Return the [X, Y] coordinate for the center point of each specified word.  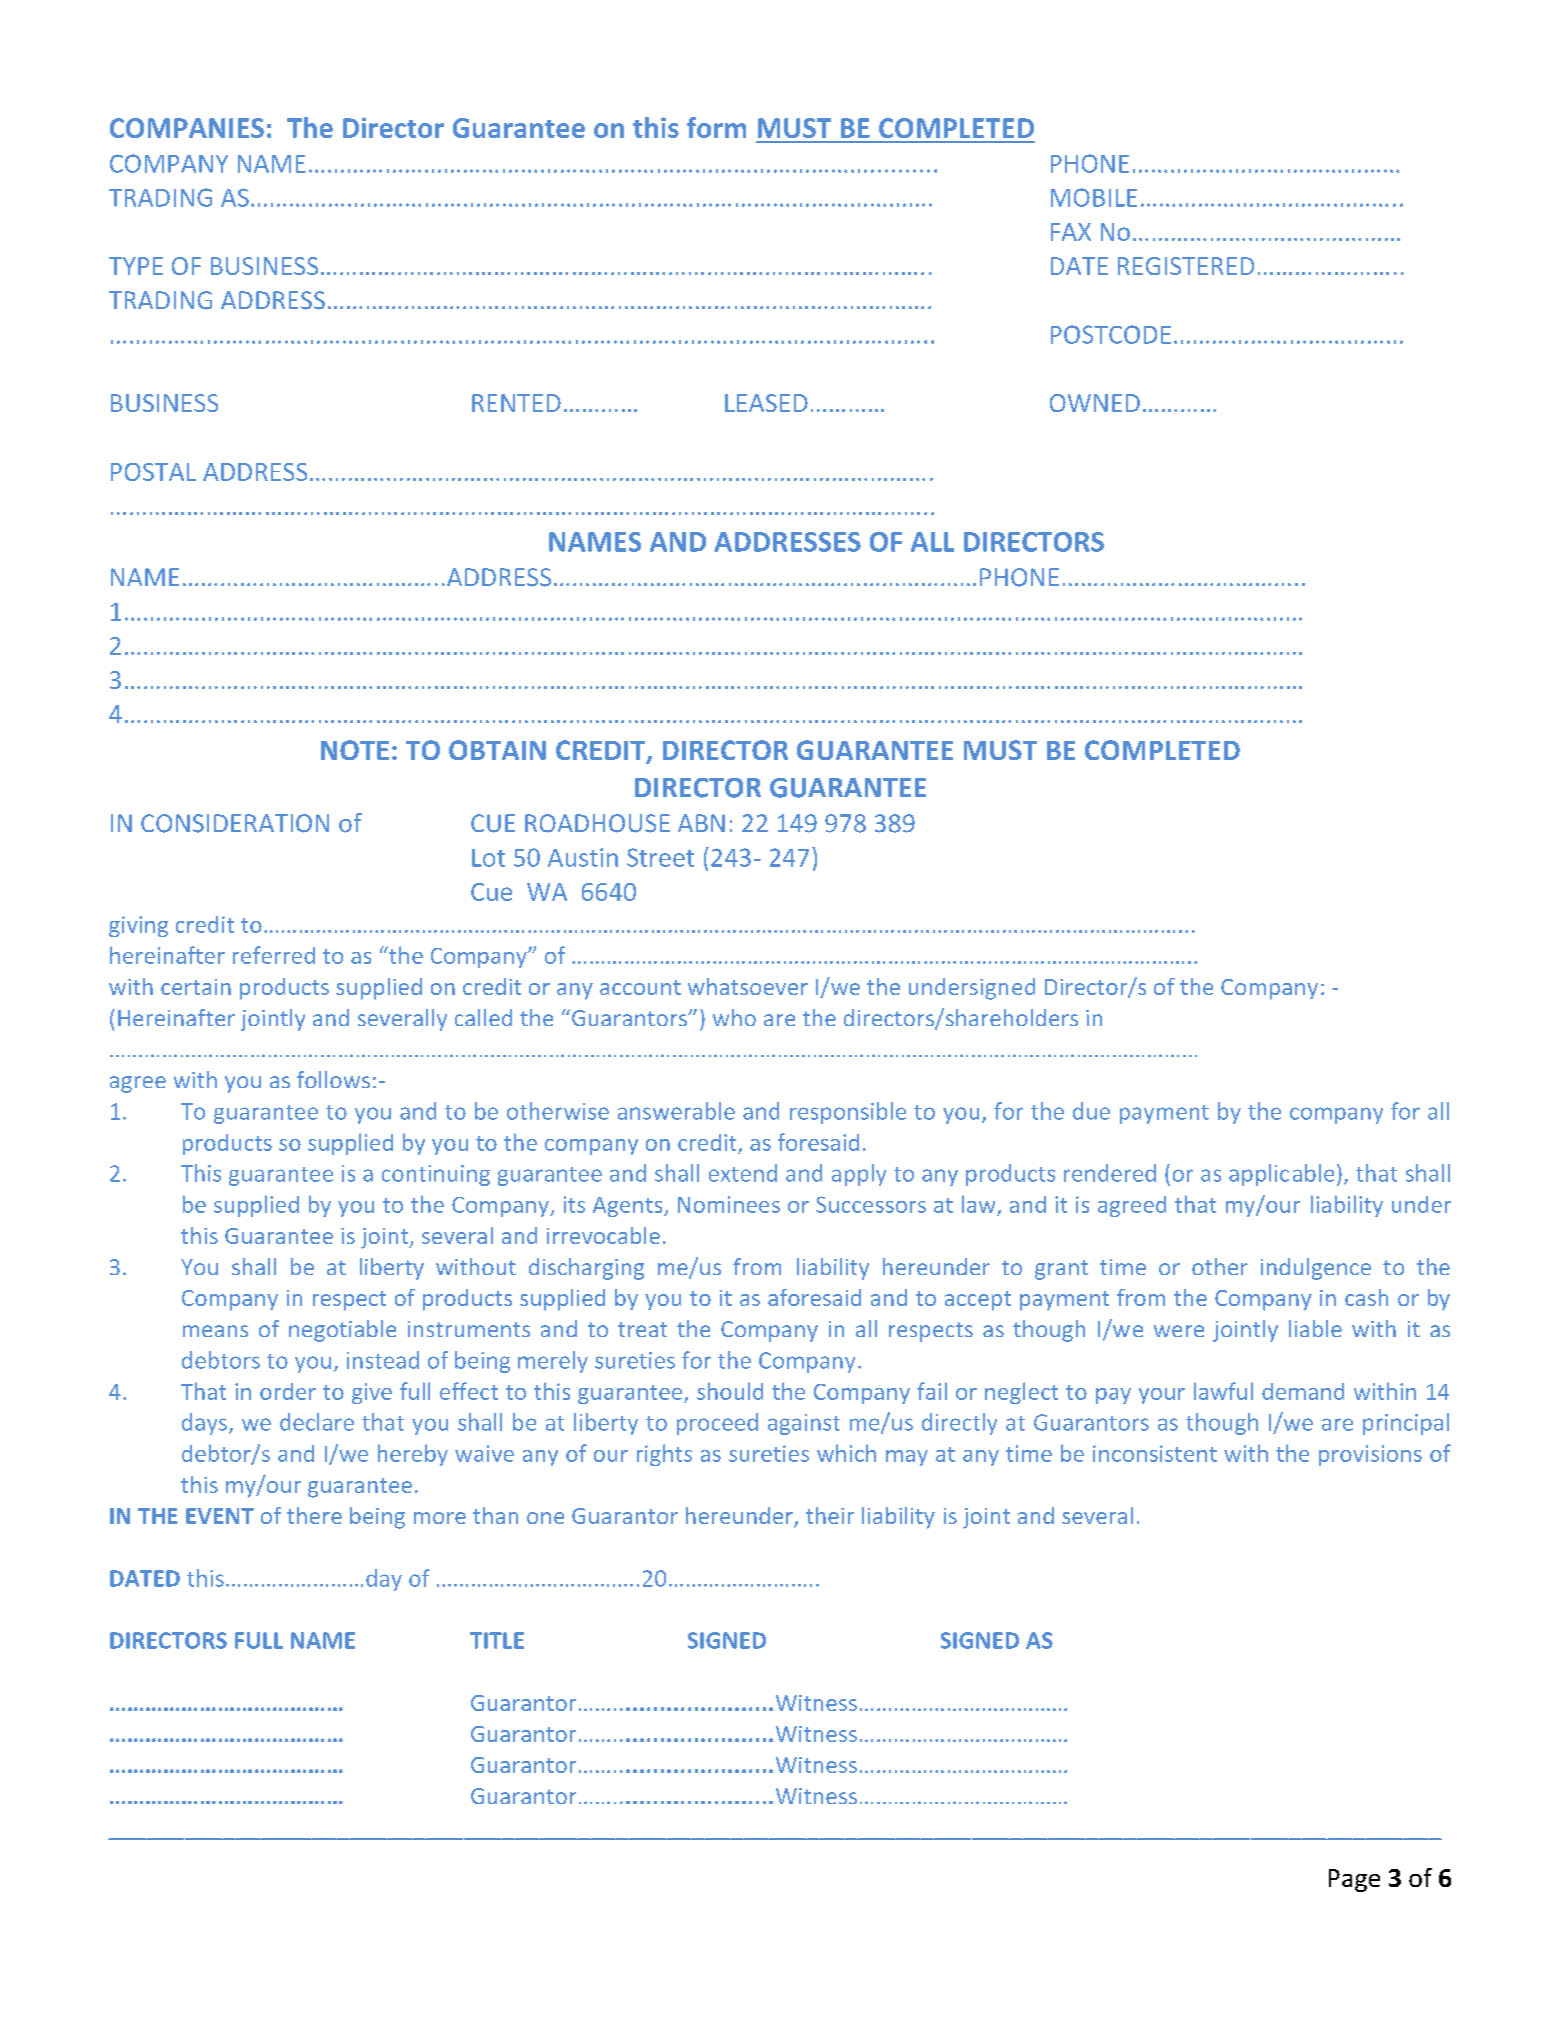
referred [274, 955]
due [1091, 1111]
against [804, 1424]
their [830, 1515]
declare [317, 1422]
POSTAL [153, 472]
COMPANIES [187, 128]
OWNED [1095, 403]
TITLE [497, 1640]
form [716, 127]
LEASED [766, 403]
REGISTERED [1186, 266]
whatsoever [748, 986]
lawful [1223, 1391]
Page [1354, 1880]
